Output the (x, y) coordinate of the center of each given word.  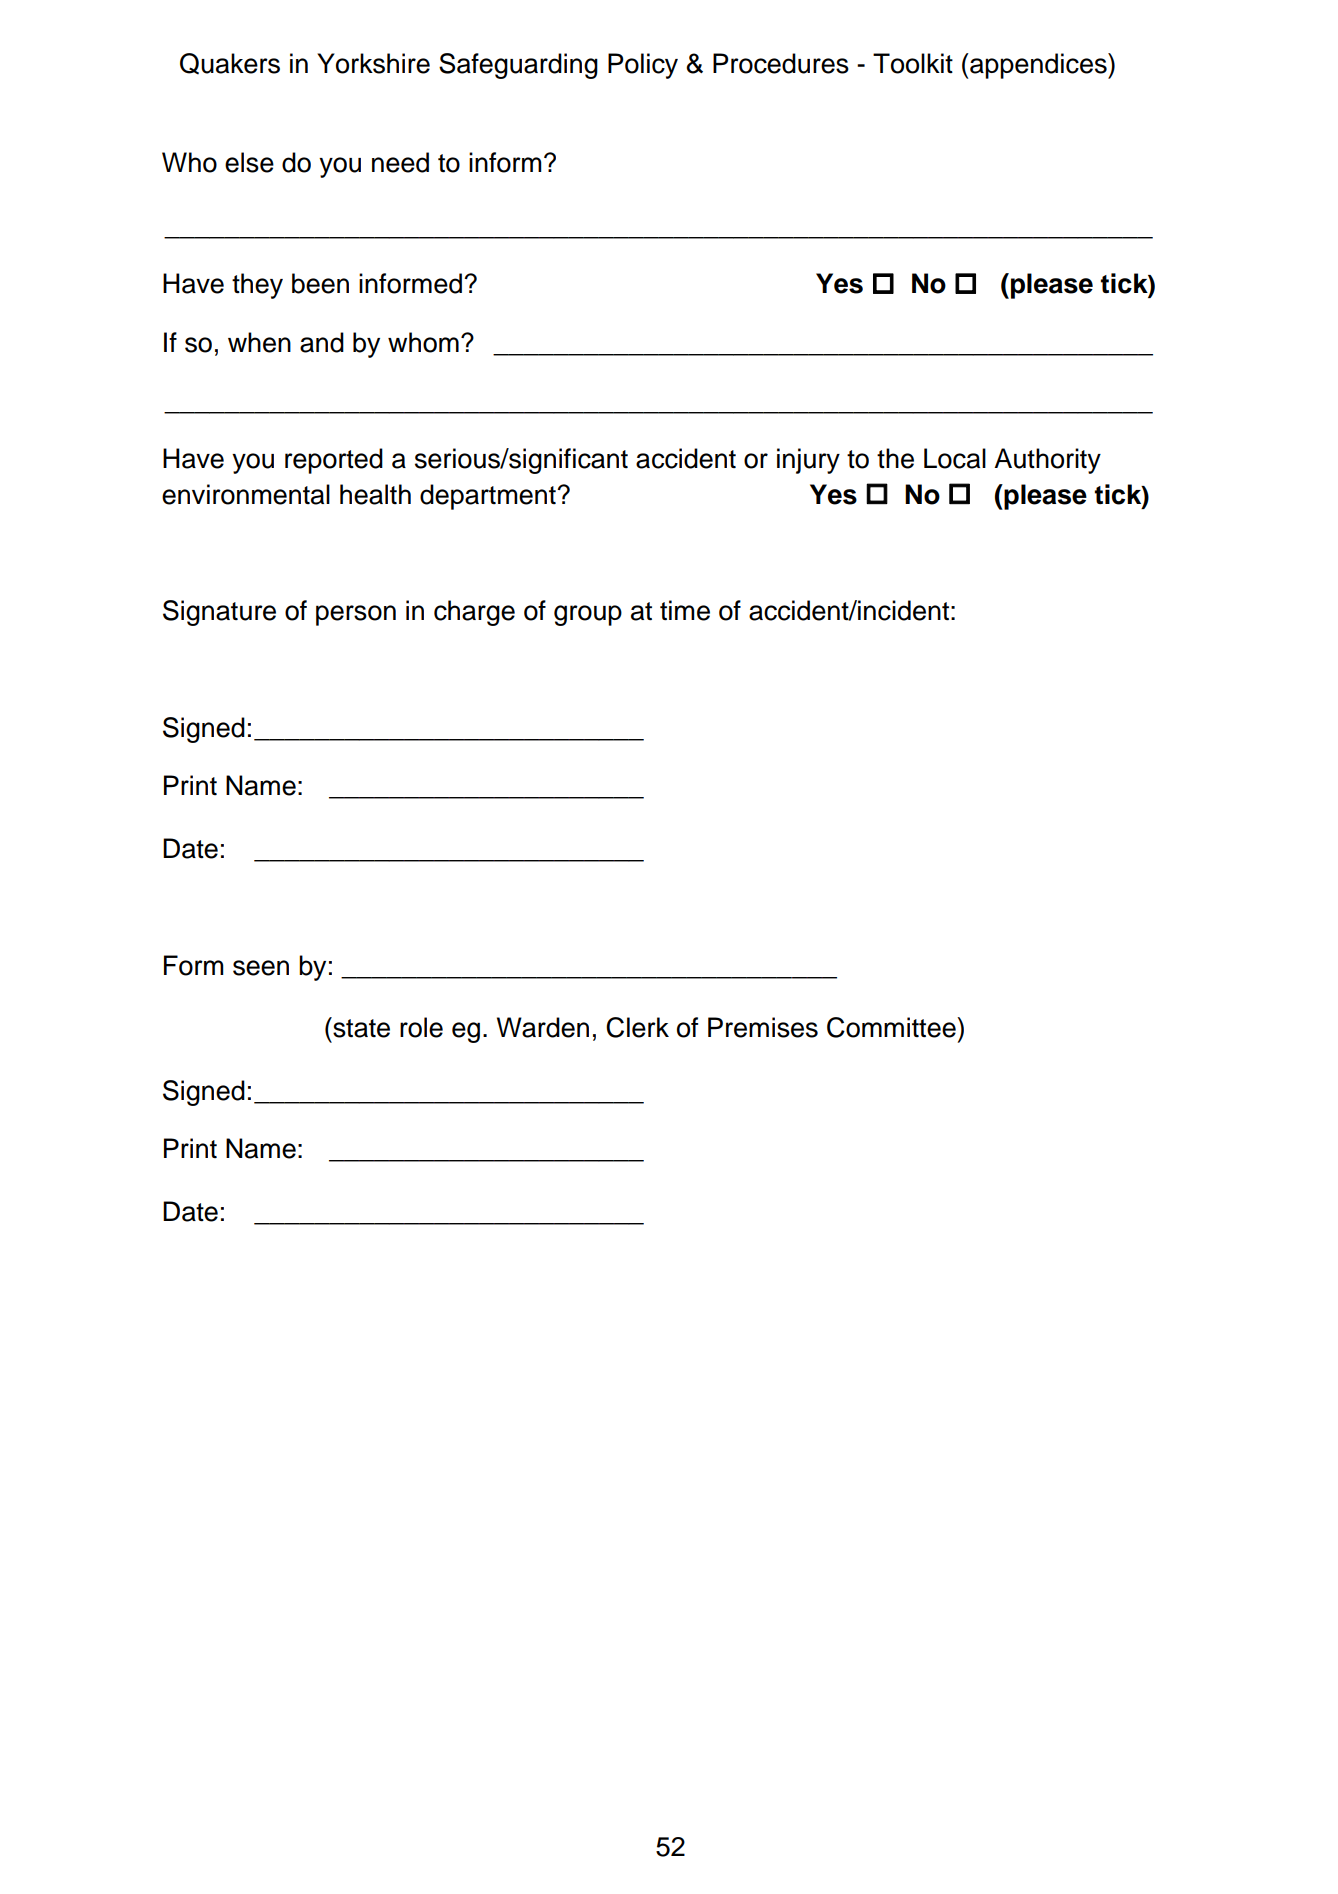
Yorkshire (373, 63)
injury (808, 461)
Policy (643, 66)
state (360, 1027)
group (588, 615)
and (322, 342)
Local (955, 458)
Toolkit (913, 63)
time (685, 610)
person (356, 615)
